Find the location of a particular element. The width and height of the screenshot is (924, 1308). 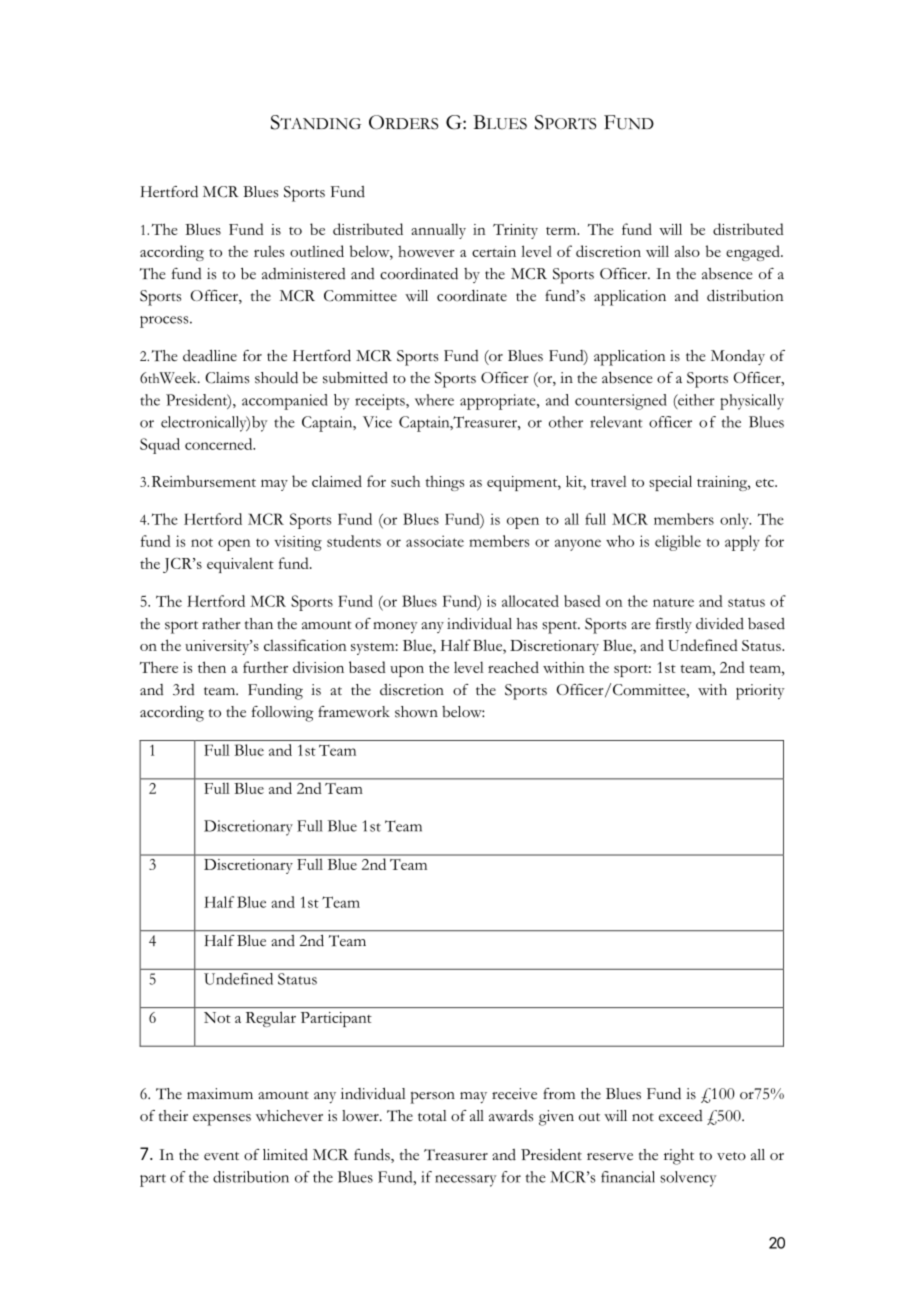

rules is located at coordinates (269, 251).
